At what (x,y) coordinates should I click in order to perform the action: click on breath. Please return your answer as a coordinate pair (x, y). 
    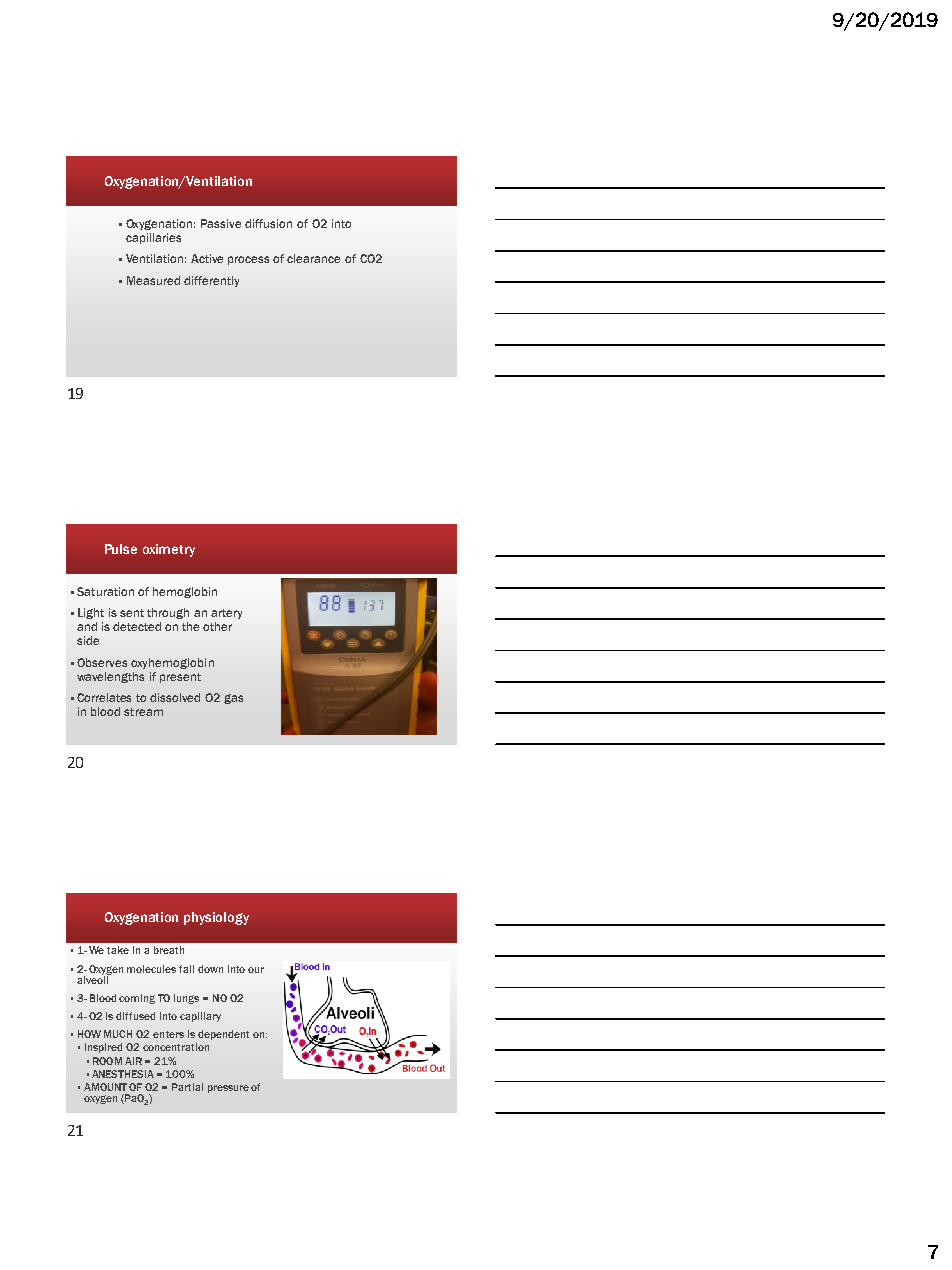
    Looking at the image, I should click on (169, 950).
